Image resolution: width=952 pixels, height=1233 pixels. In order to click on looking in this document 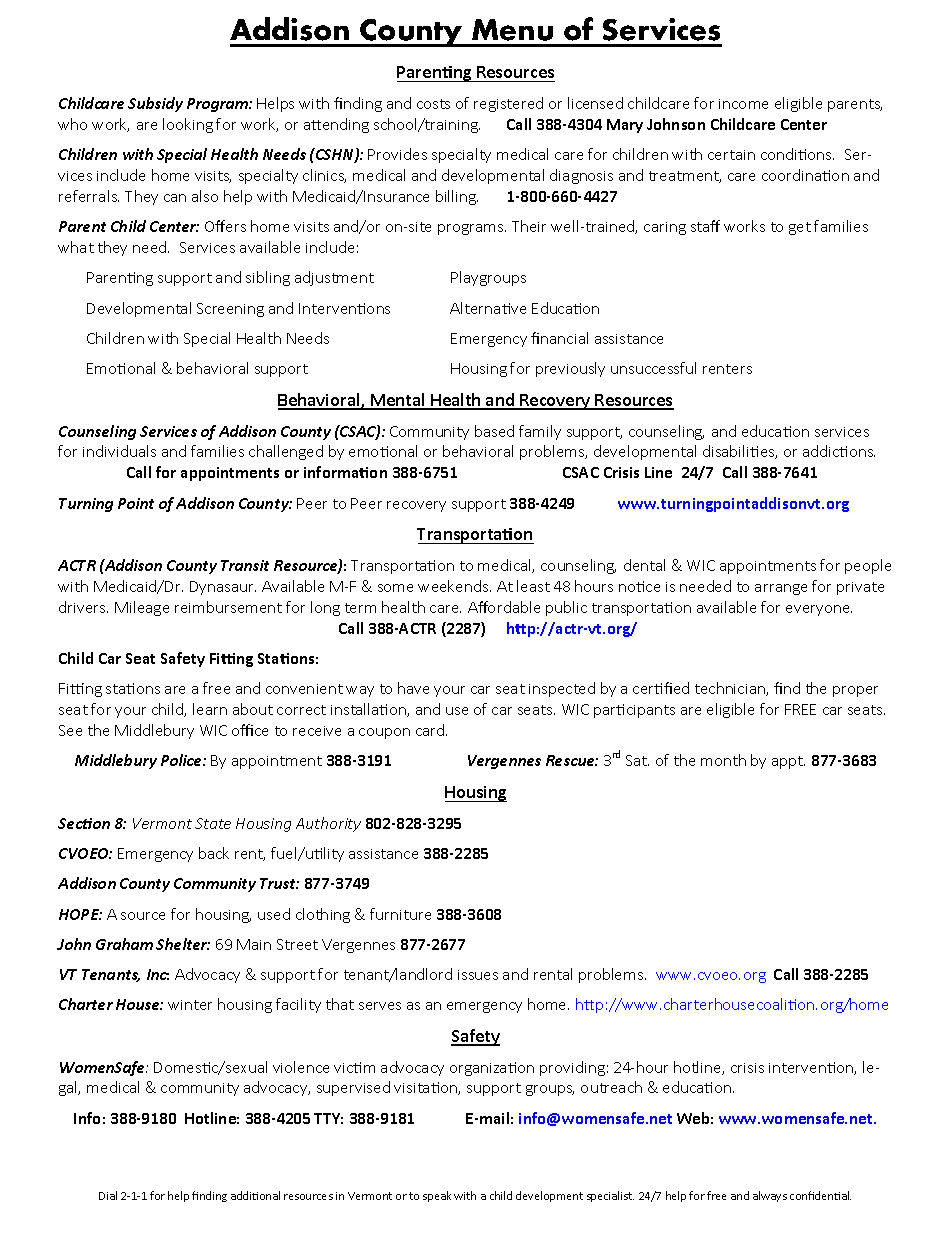, I will do `click(188, 125)`.
